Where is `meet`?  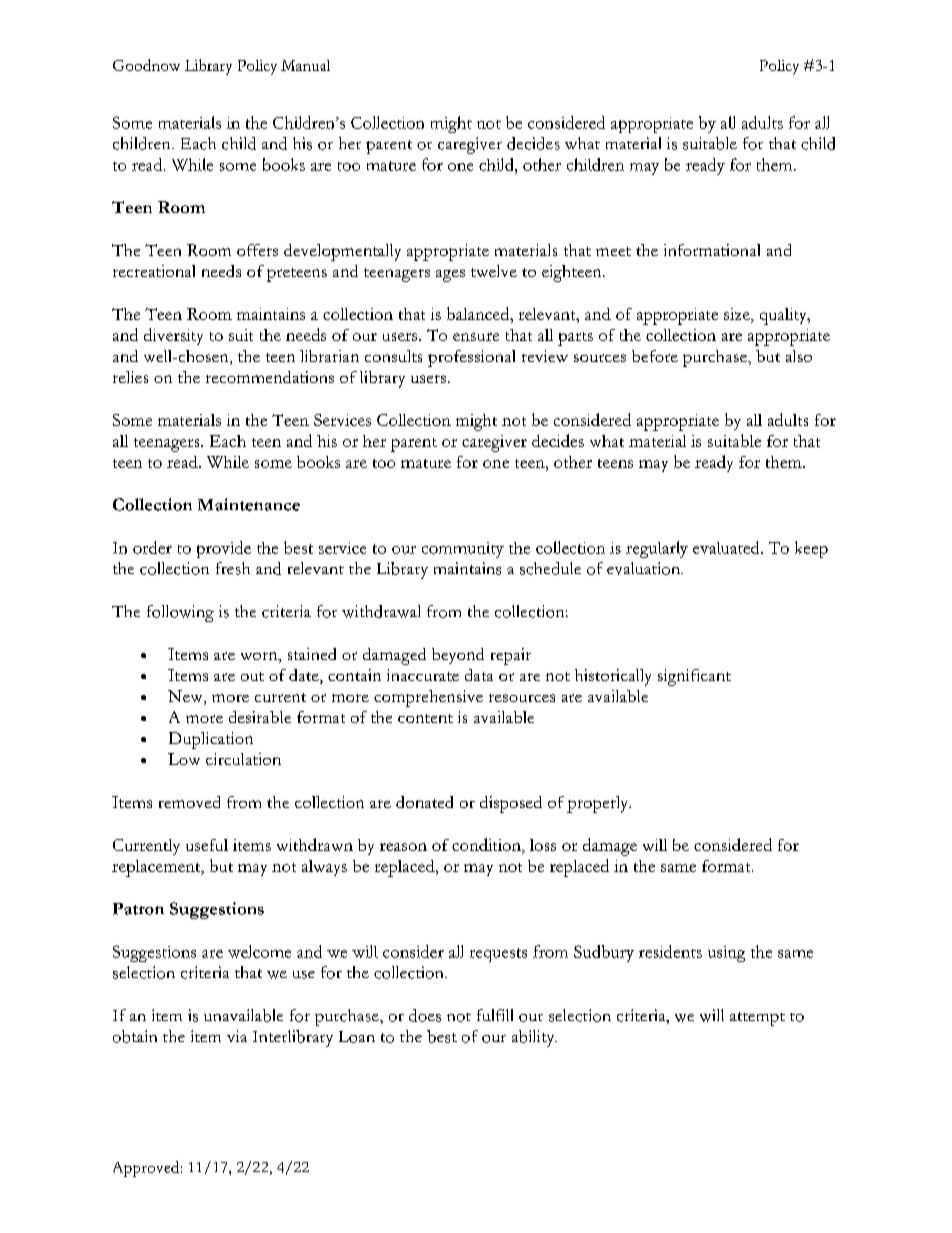
meet is located at coordinates (613, 251).
